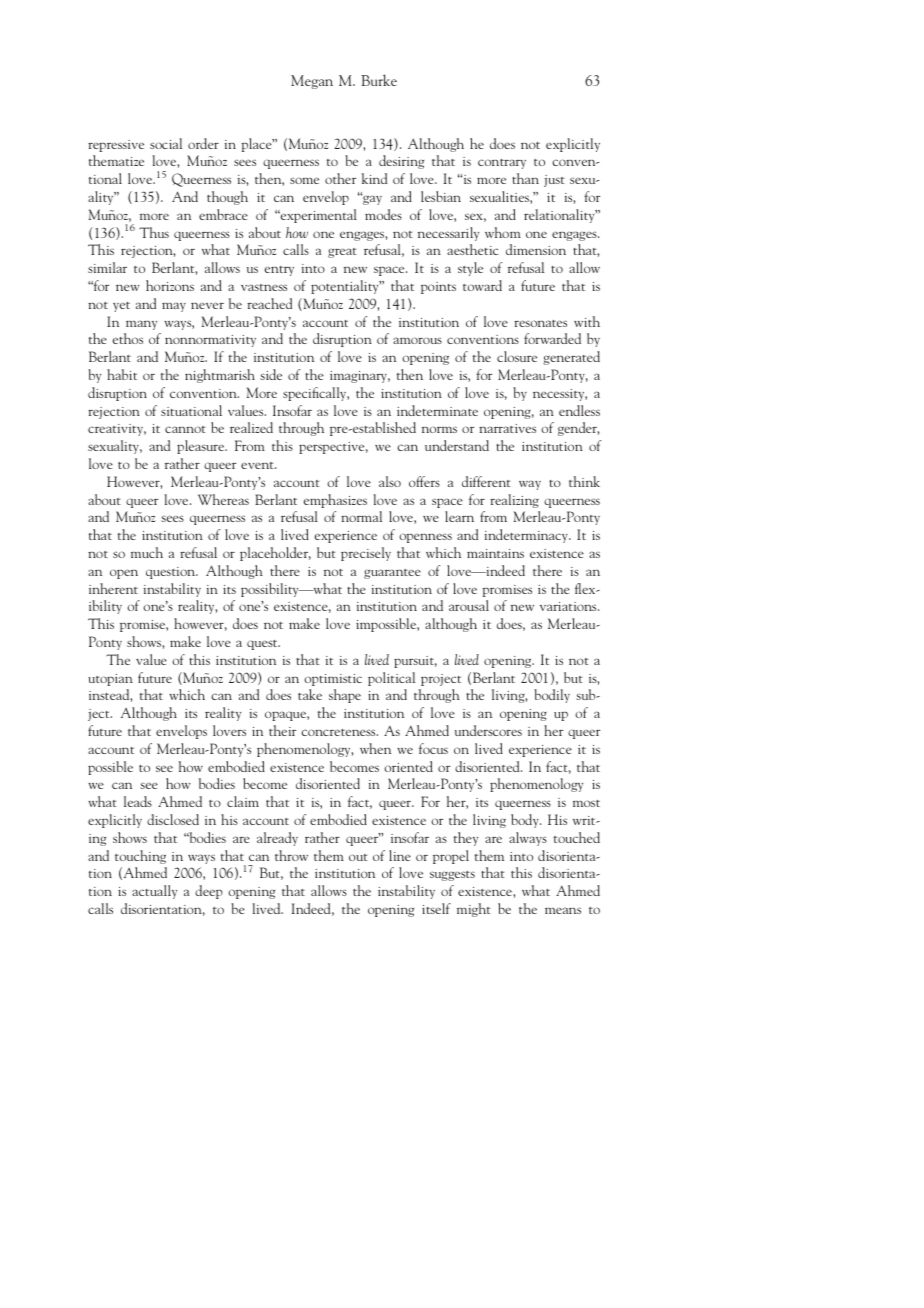 The height and width of the page is (1308, 924). Describe the element at coordinates (502, 164) in the page. I see `contrary` at that location.
